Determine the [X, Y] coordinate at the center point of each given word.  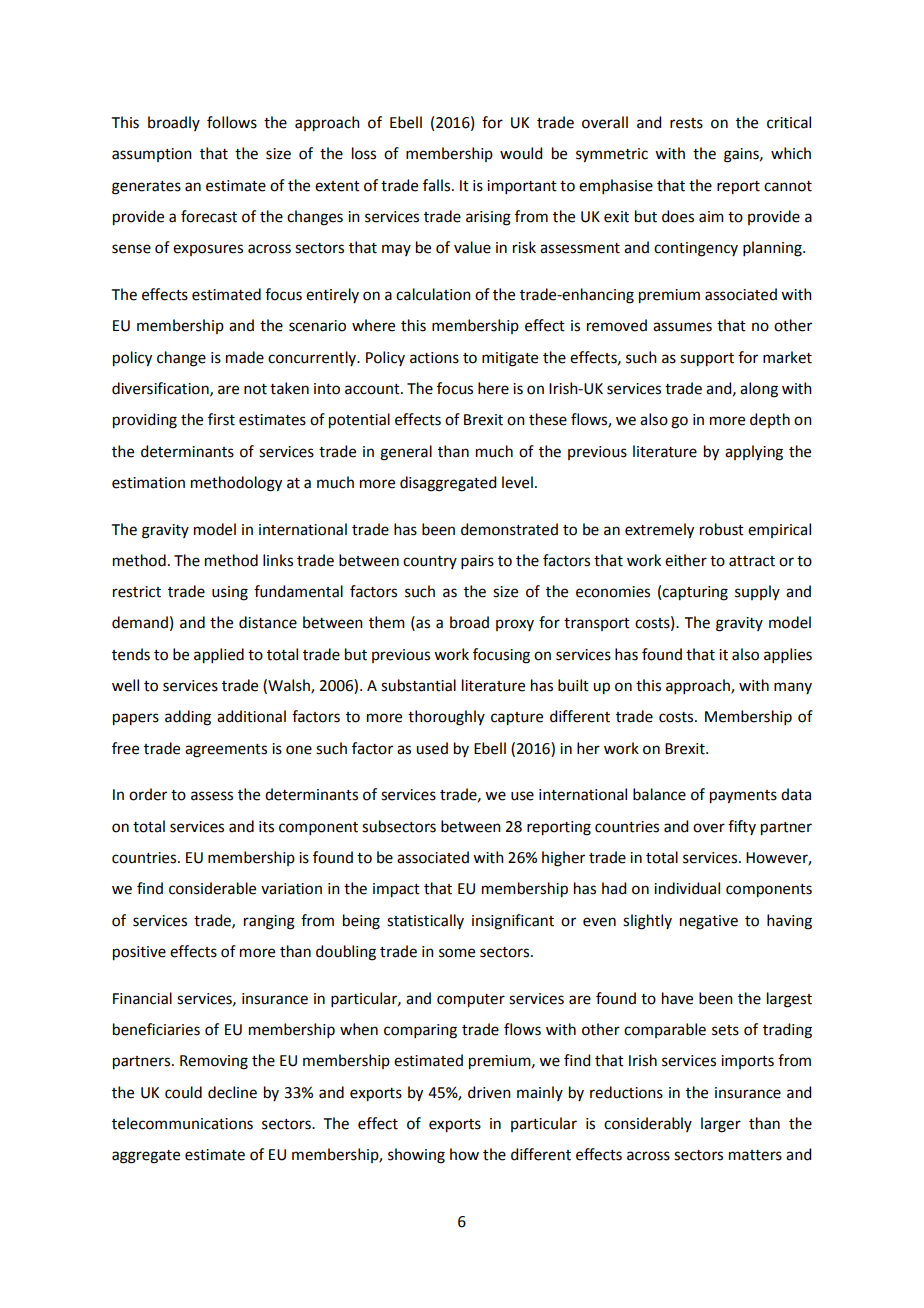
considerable [212, 888]
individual [687, 888]
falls [438, 185]
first [221, 419]
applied [219, 656]
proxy [515, 625]
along [759, 390]
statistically [425, 921]
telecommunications [182, 1123]
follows [232, 122]
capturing [695, 593]
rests [686, 123]
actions [434, 358]
